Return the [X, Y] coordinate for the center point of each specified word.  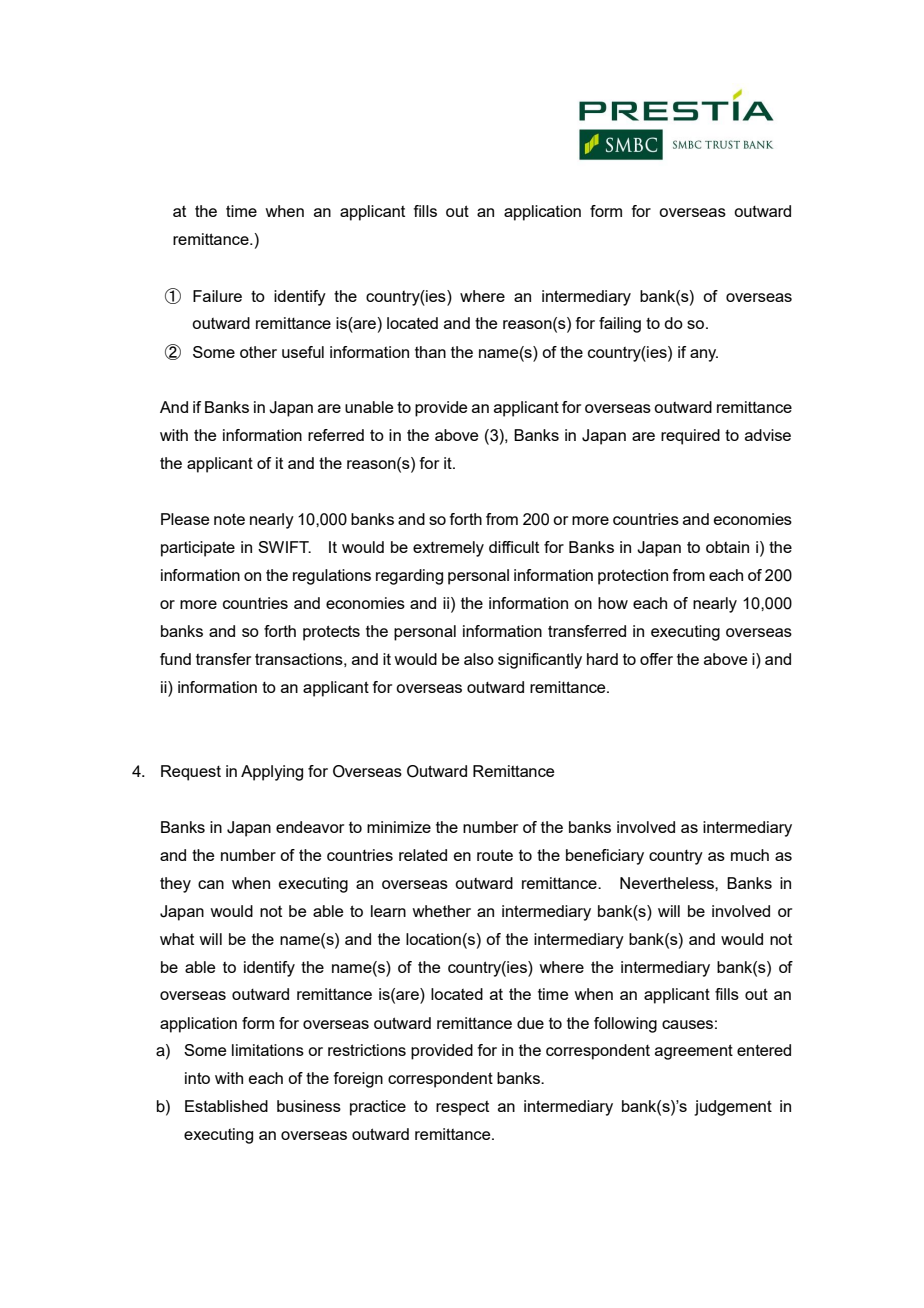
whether [441, 911]
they [175, 885]
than [430, 352]
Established [226, 1106]
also [479, 659]
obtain [727, 547]
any [704, 355]
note [229, 519]
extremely [448, 549]
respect [462, 1108]
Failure [217, 296]
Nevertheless [668, 883]
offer [656, 659]
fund [175, 659]
